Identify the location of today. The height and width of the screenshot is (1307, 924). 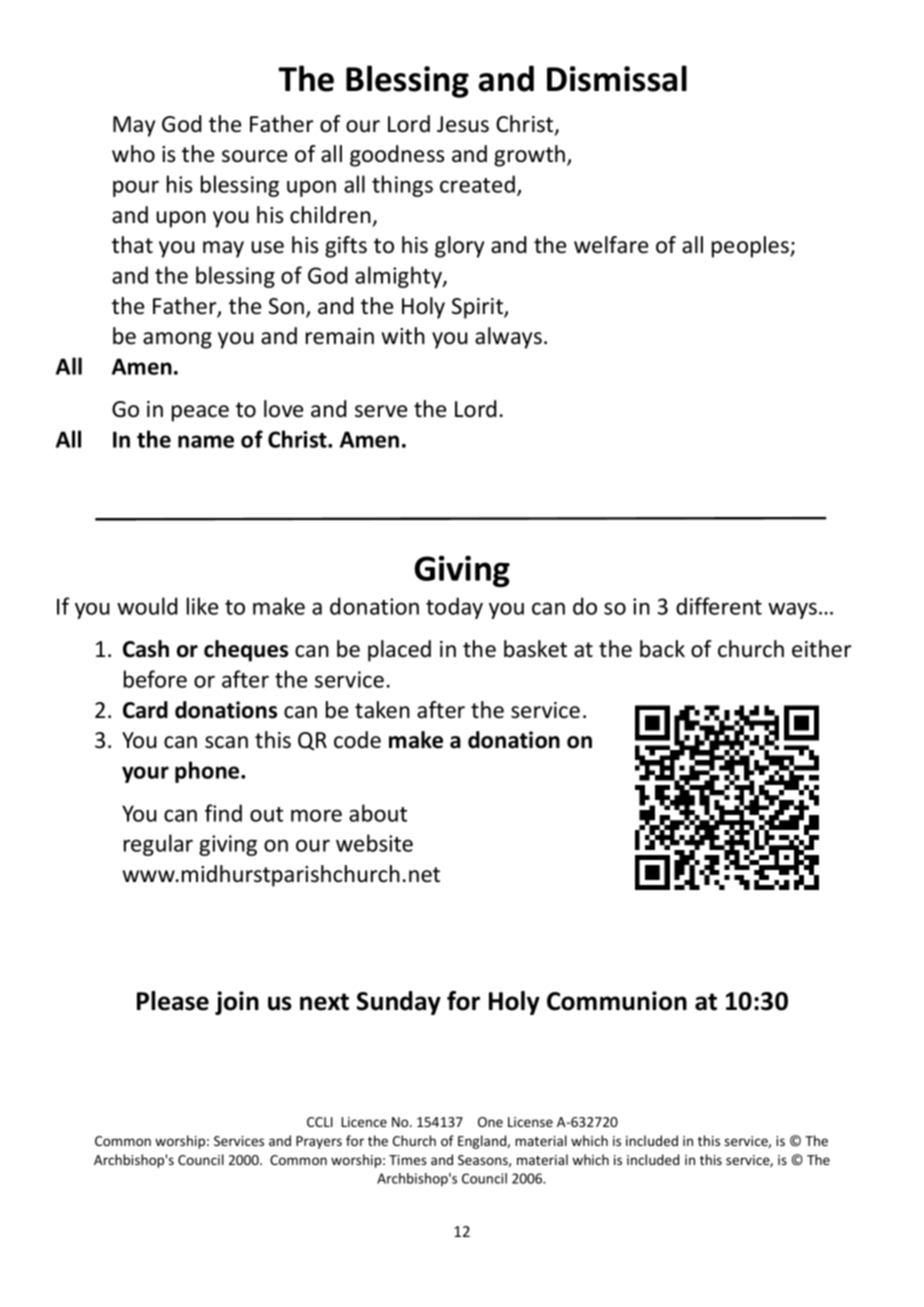
(454, 608).
